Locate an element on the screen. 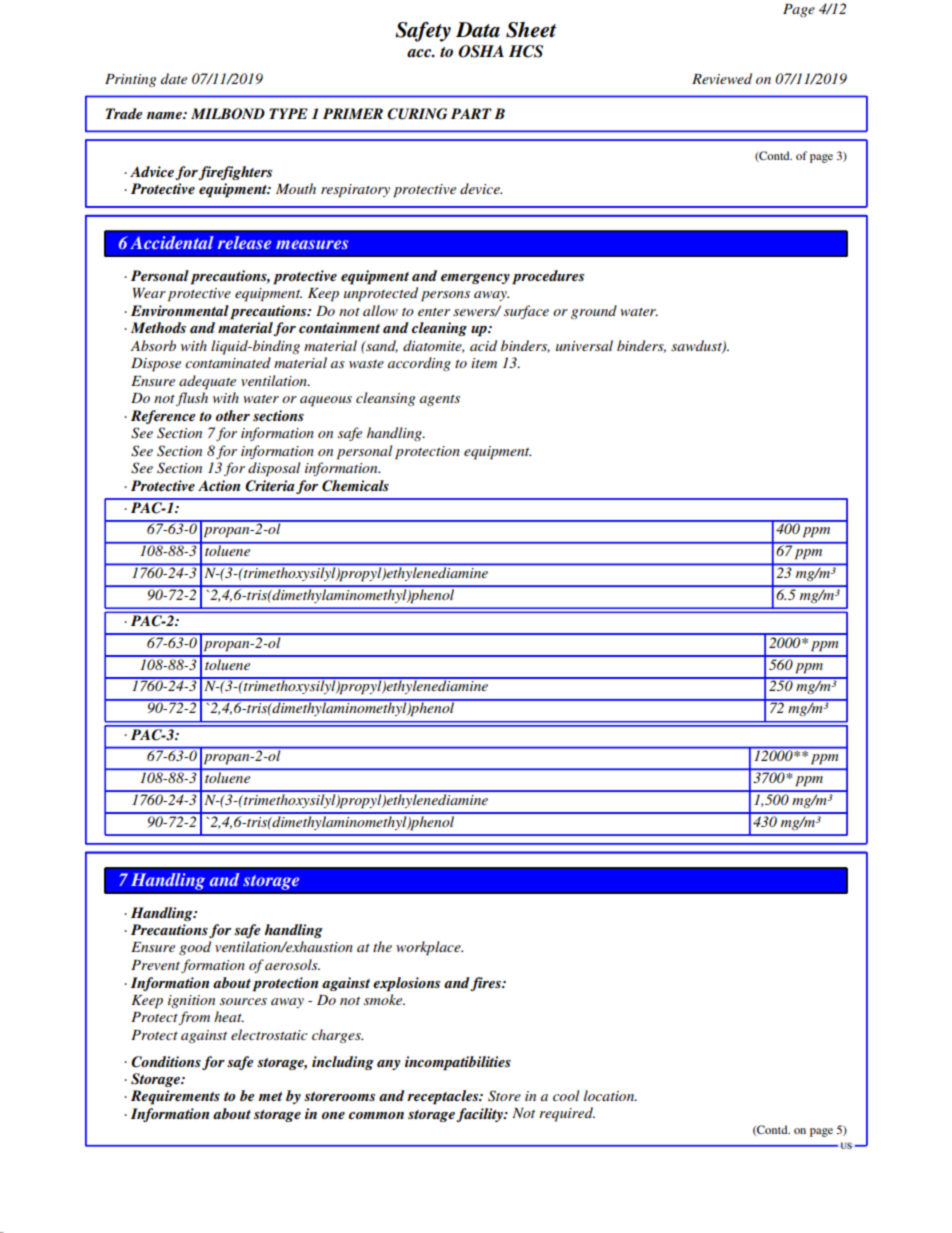  universal is located at coordinates (584, 345).
